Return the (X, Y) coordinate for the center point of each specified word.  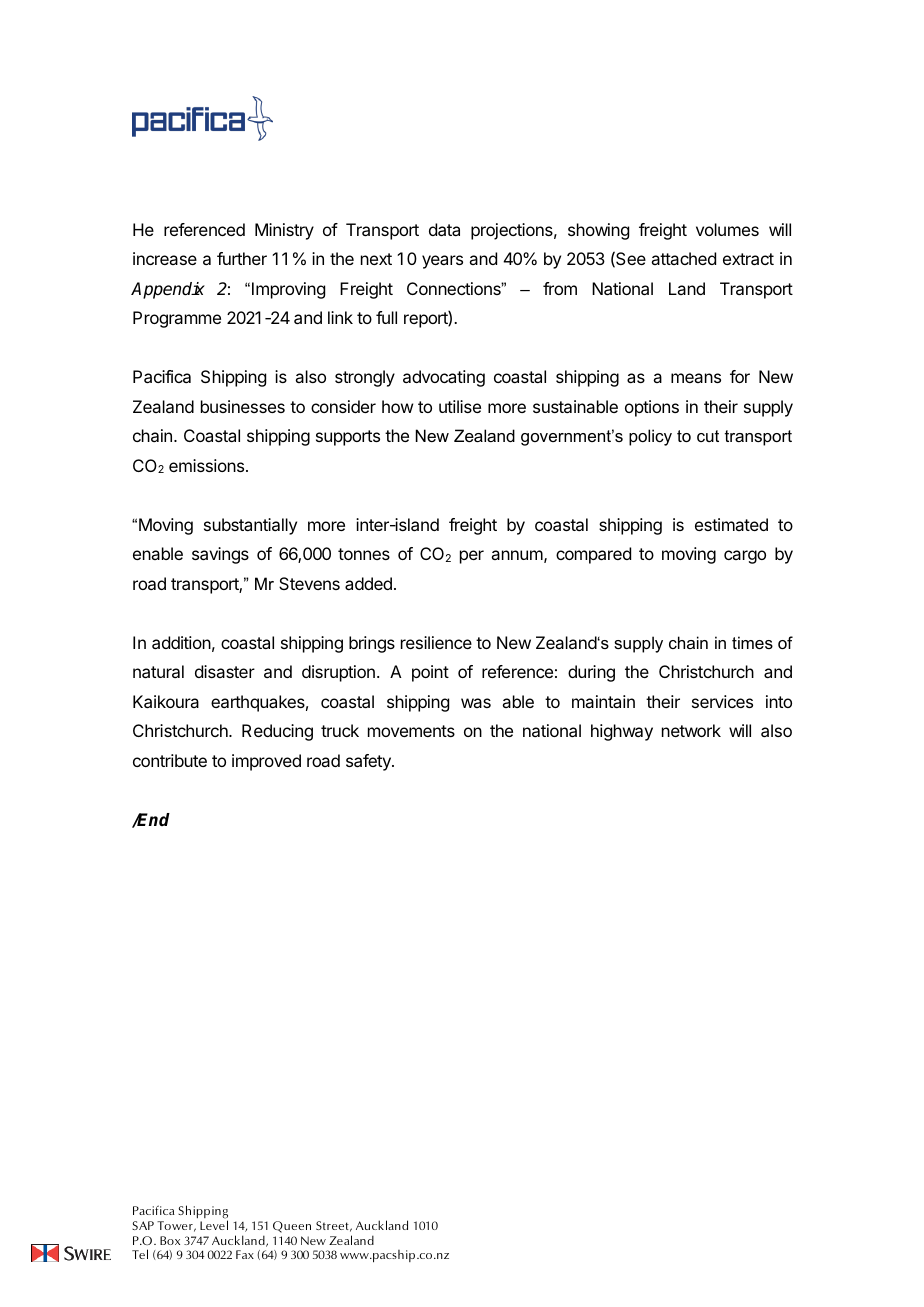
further (242, 258)
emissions (208, 465)
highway (622, 732)
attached (683, 258)
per (472, 557)
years (442, 262)
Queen (292, 1227)
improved (266, 762)
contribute (170, 760)
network (691, 730)
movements (411, 731)
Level (214, 1225)
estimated (731, 524)
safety (369, 762)
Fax (245, 1254)
